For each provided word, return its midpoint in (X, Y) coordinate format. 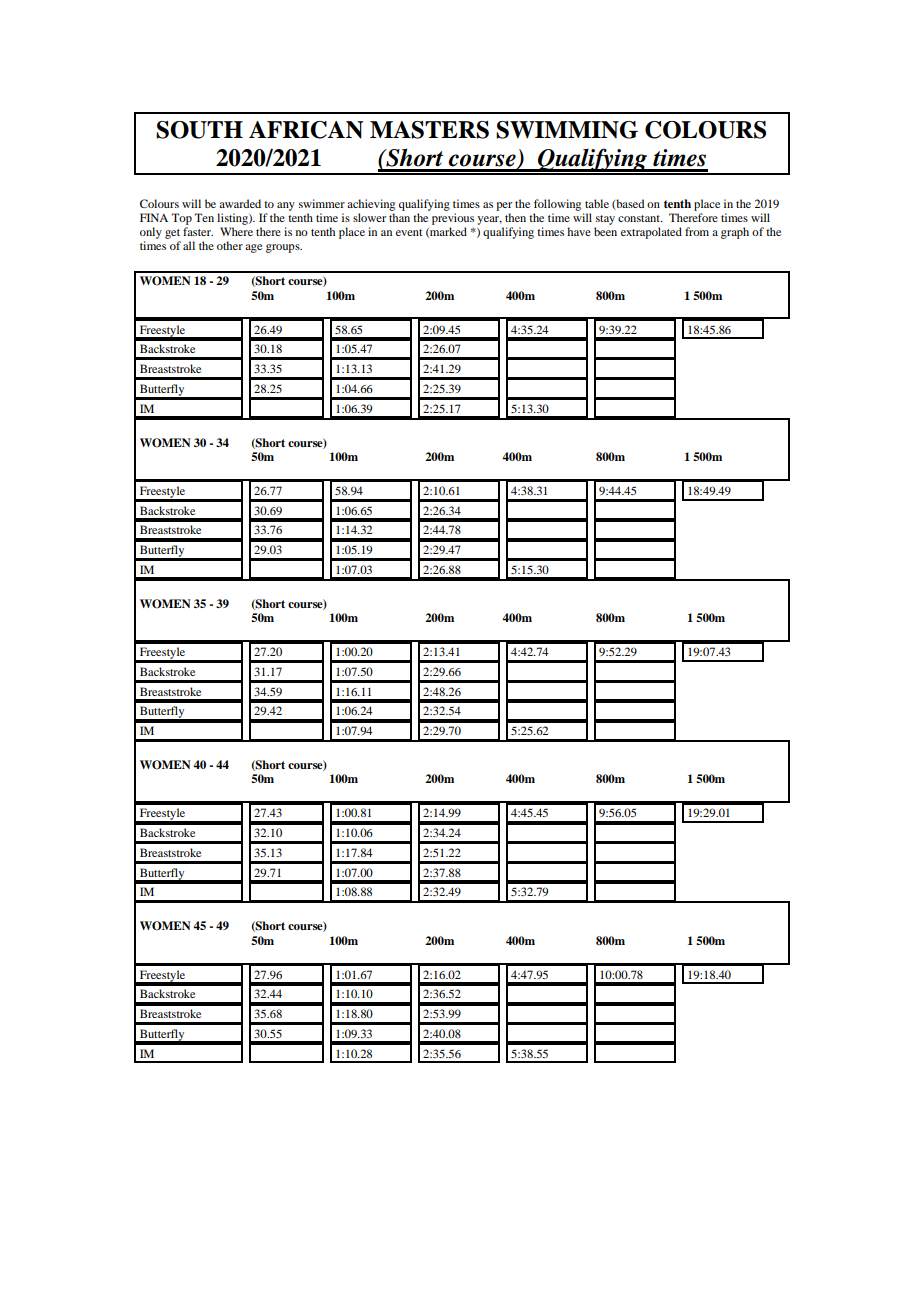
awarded (240, 203)
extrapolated (651, 233)
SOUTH (199, 130)
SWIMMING (567, 130)
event (409, 232)
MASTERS (429, 130)
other (230, 245)
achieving (371, 205)
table (597, 203)
